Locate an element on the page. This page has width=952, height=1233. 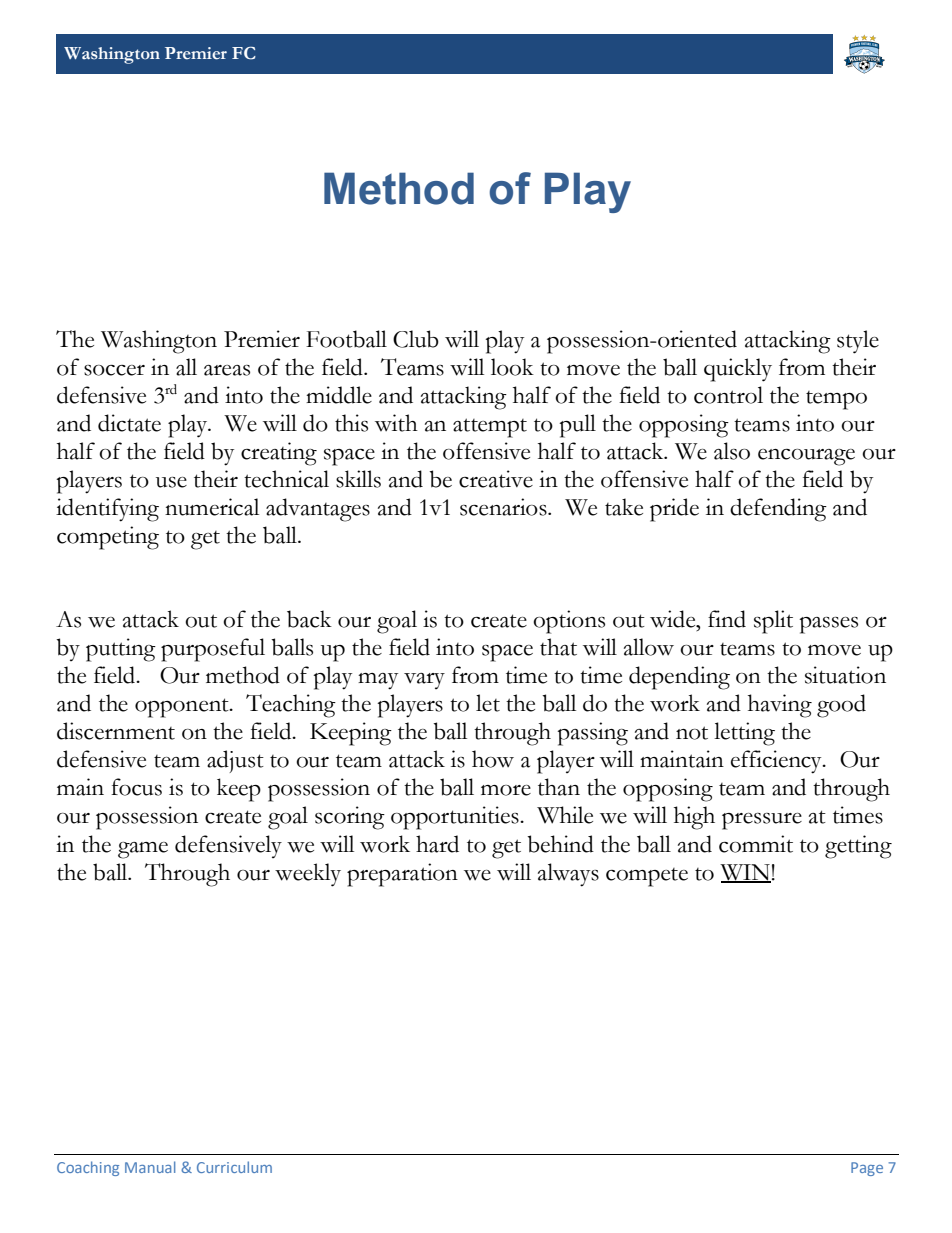
opportunities is located at coordinates (456, 818).
